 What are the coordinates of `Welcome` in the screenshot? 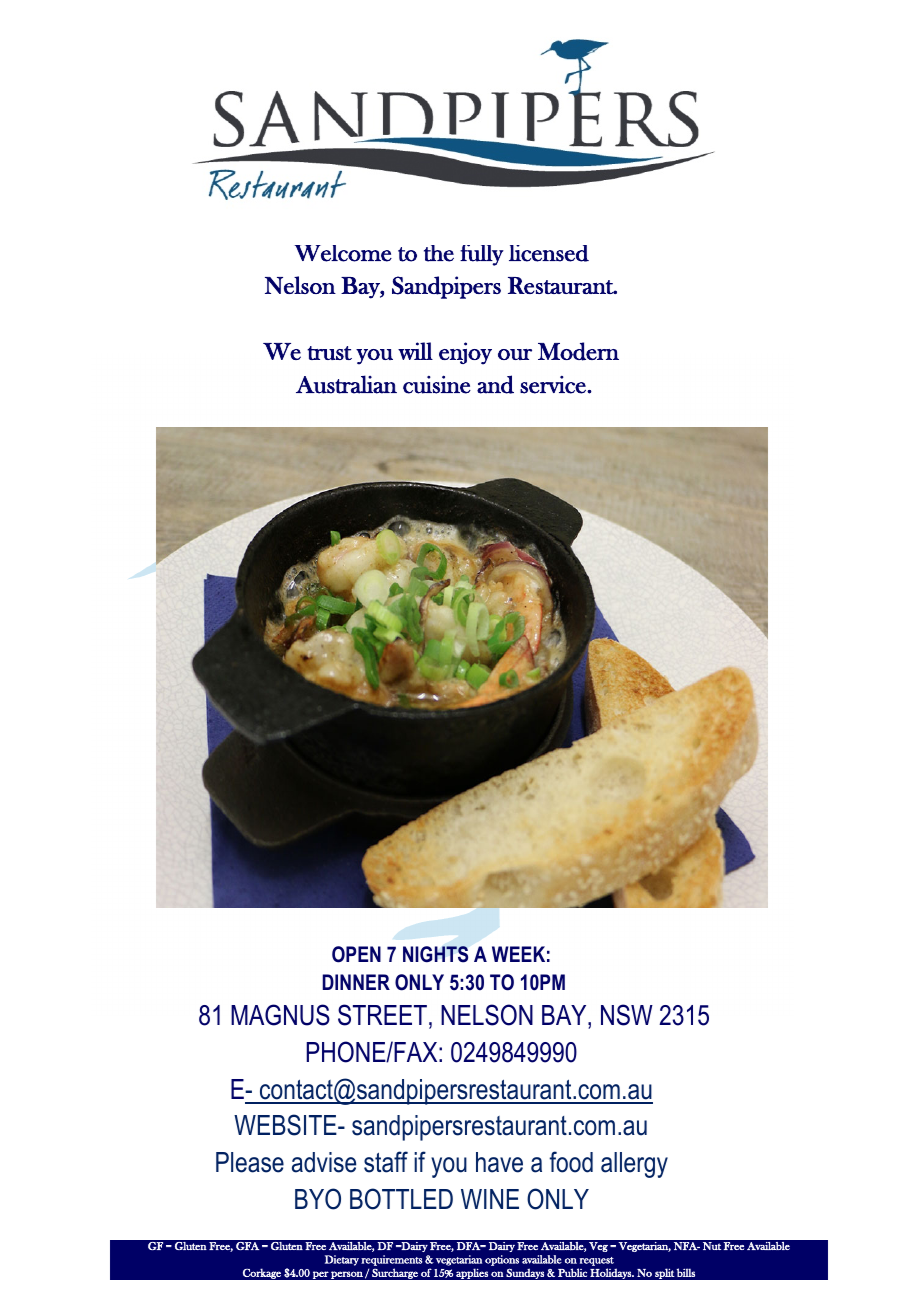 It's located at (343, 253).
